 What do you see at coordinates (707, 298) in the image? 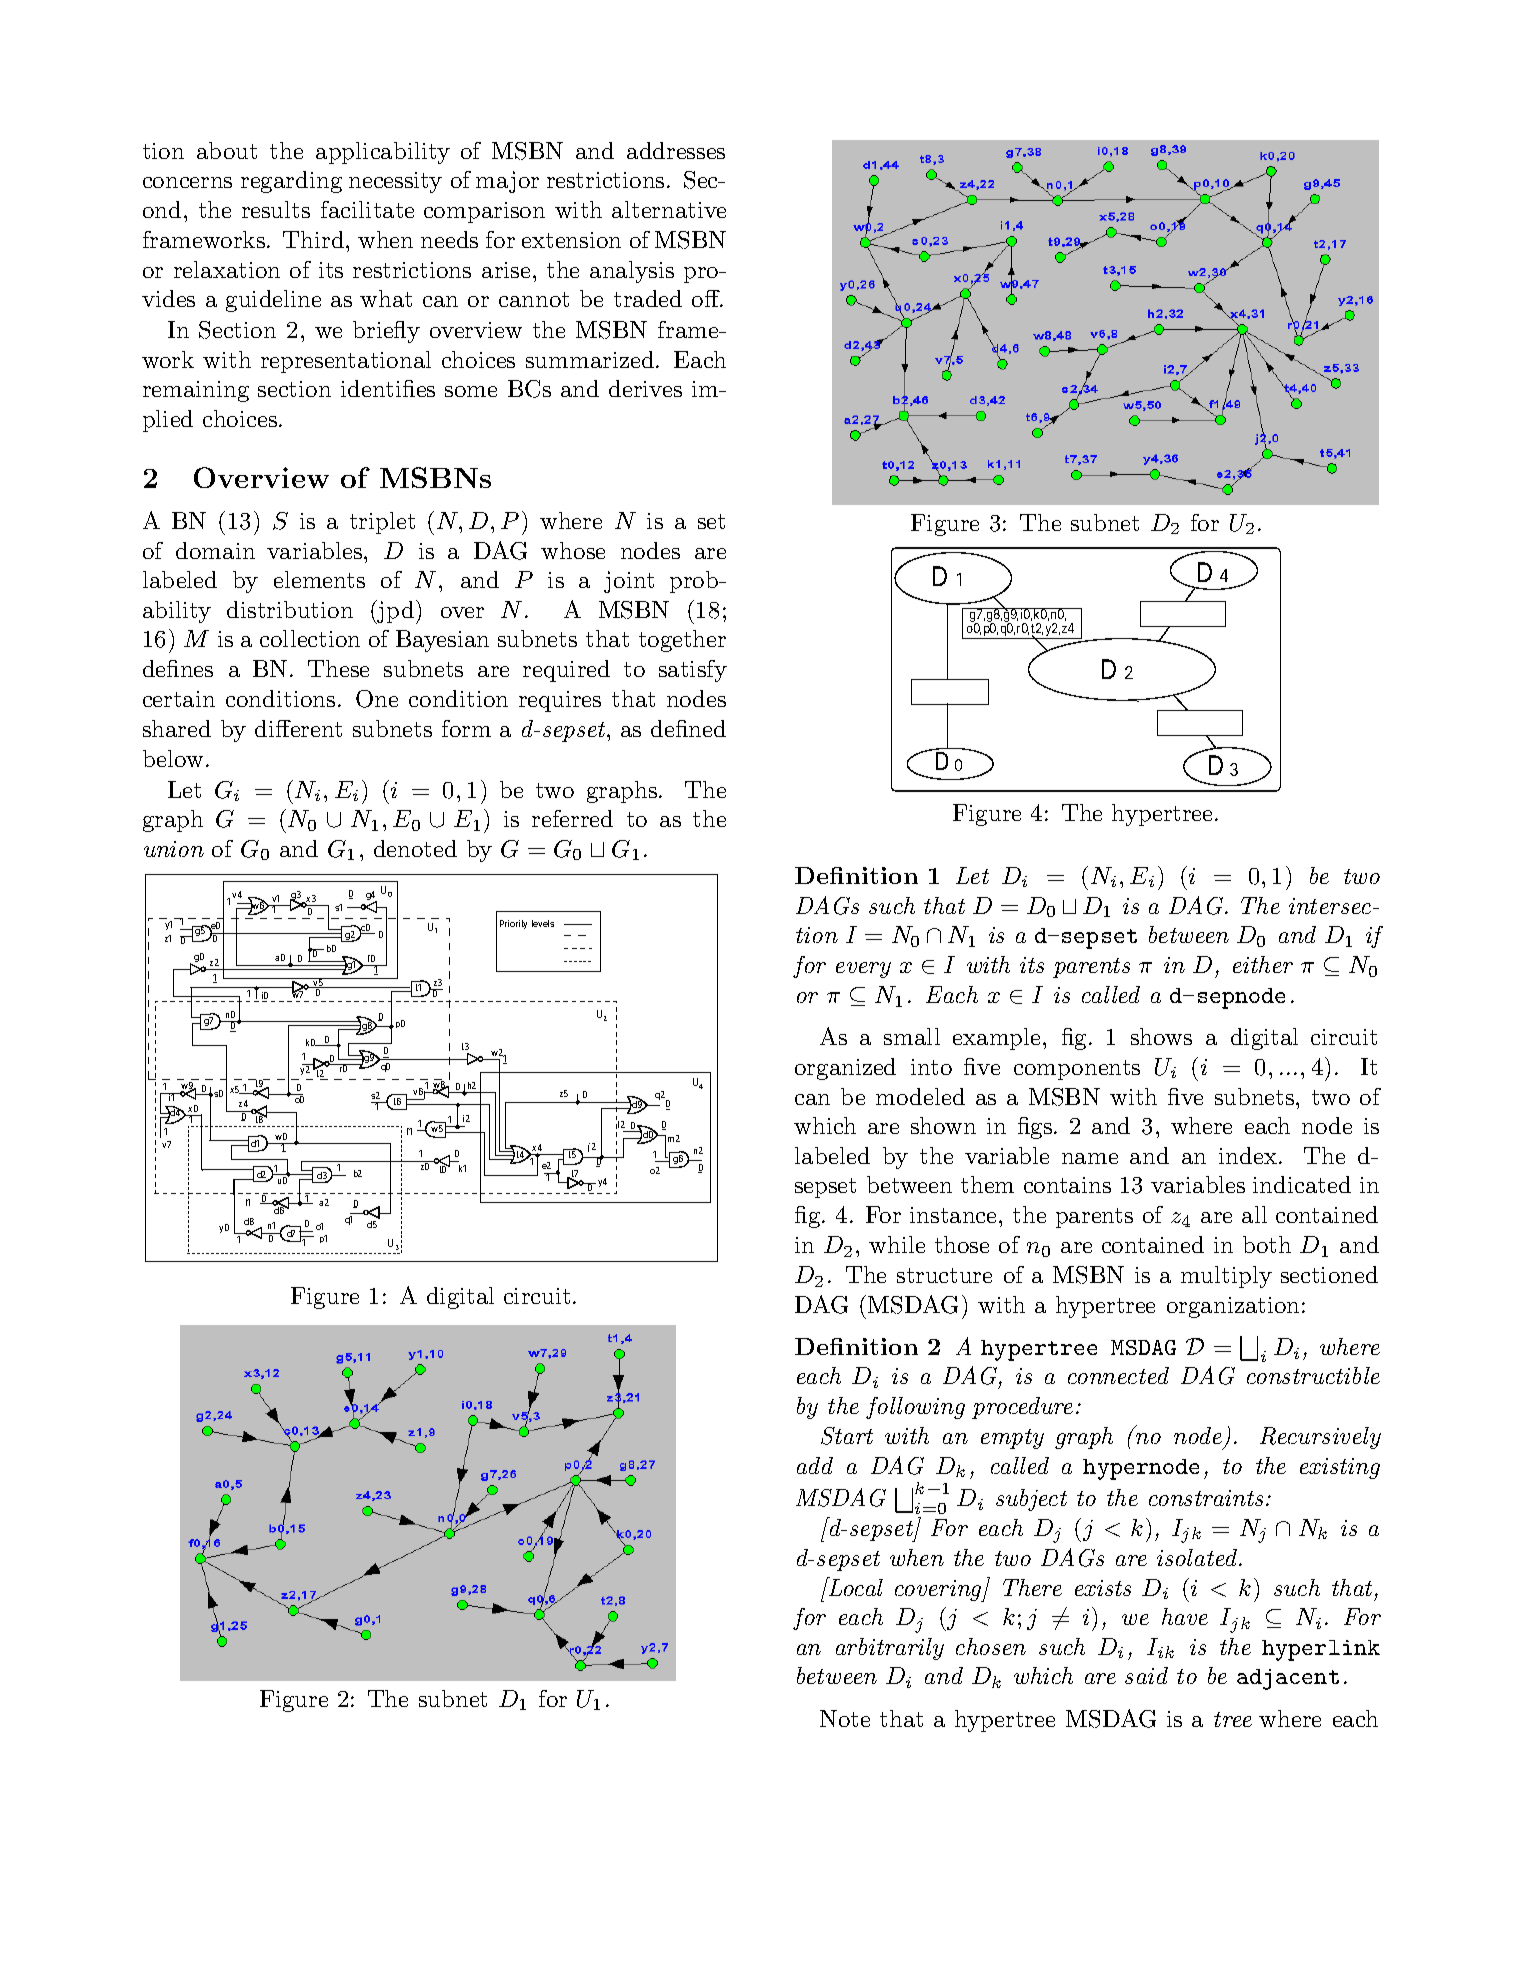
I see `off` at bounding box center [707, 298].
